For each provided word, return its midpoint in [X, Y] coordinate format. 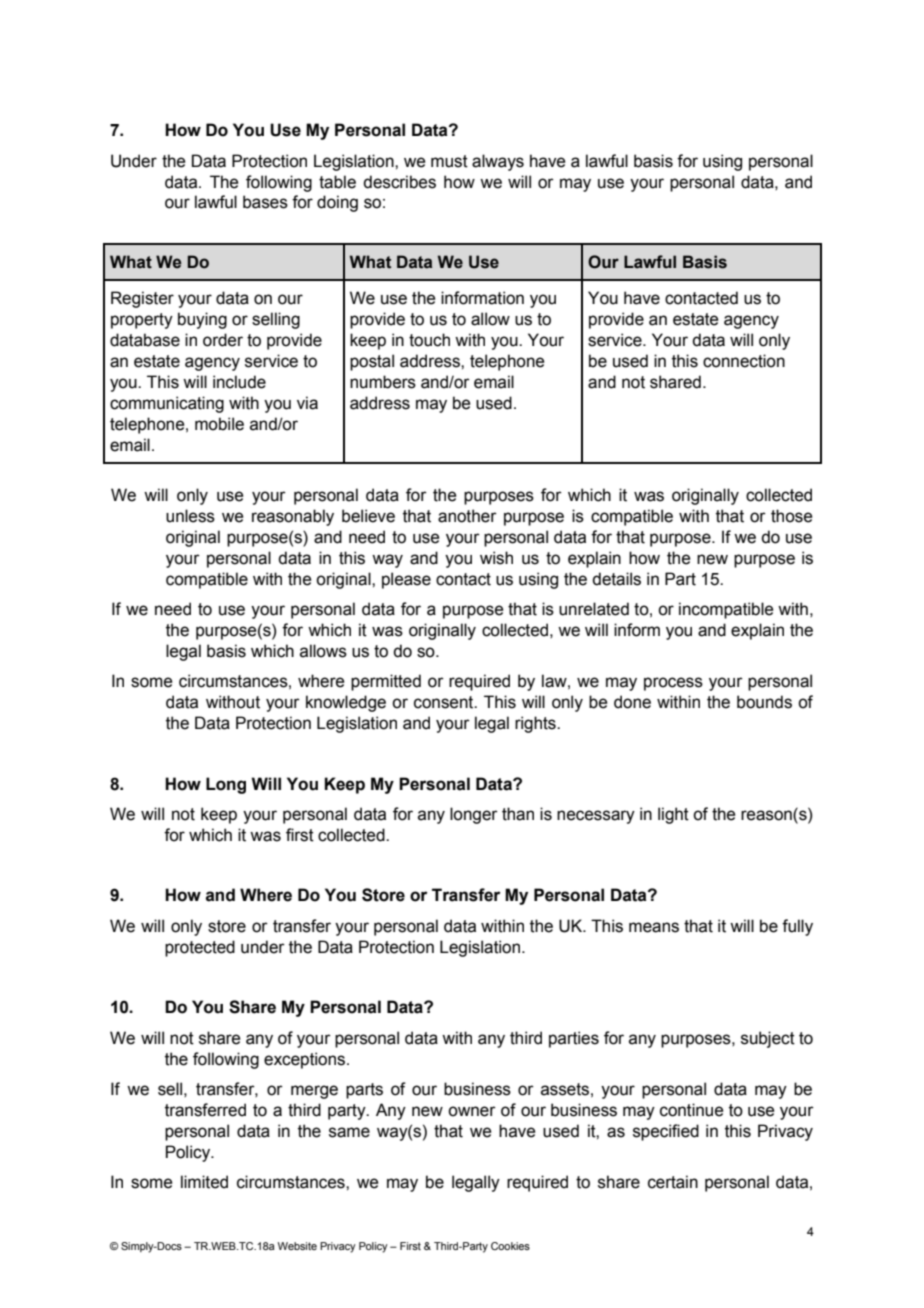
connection [744, 361]
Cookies [510, 1246]
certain [673, 1182]
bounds [764, 702]
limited [204, 1182]
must [449, 161]
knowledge [346, 703]
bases [265, 202]
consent [445, 702]
